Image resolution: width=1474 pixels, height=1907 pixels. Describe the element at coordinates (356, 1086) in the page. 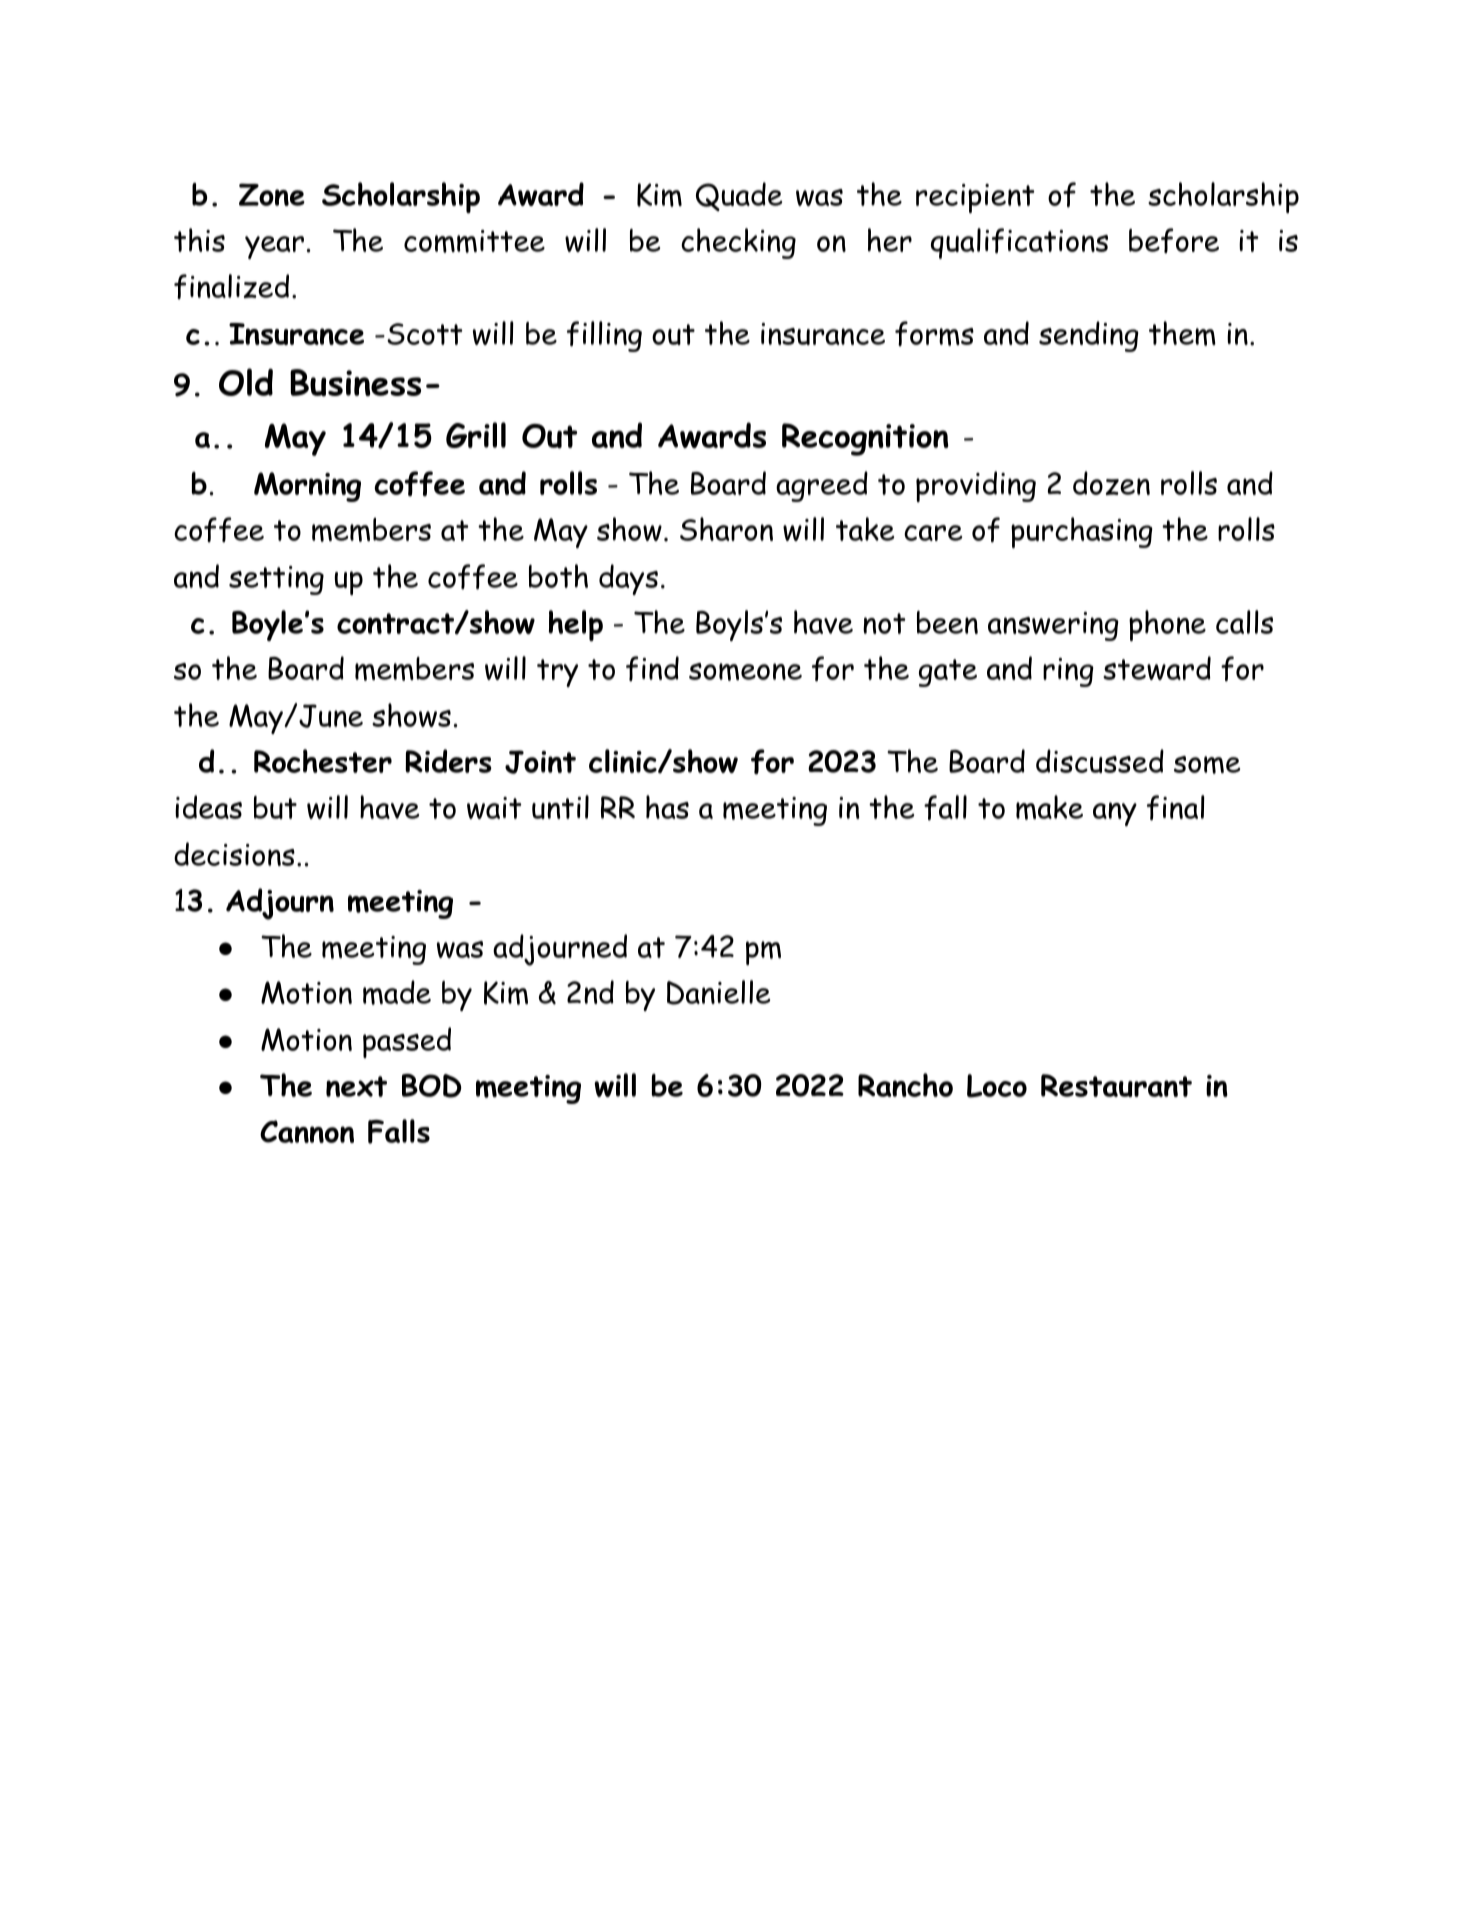

I see `next` at that location.
